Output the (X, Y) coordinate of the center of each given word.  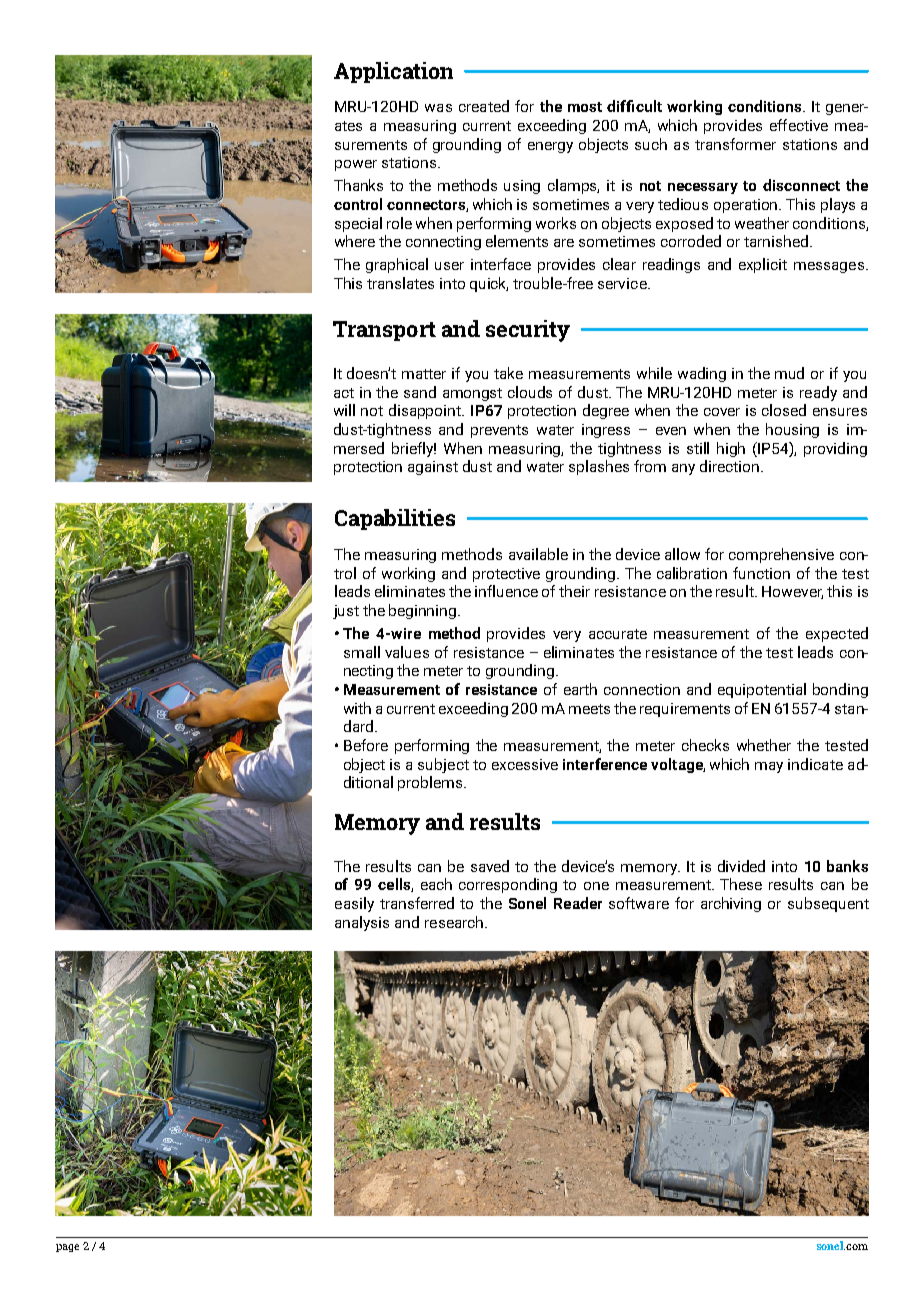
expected (837, 634)
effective (799, 125)
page (67, 1248)
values (407, 652)
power (356, 165)
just (346, 612)
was (438, 108)
